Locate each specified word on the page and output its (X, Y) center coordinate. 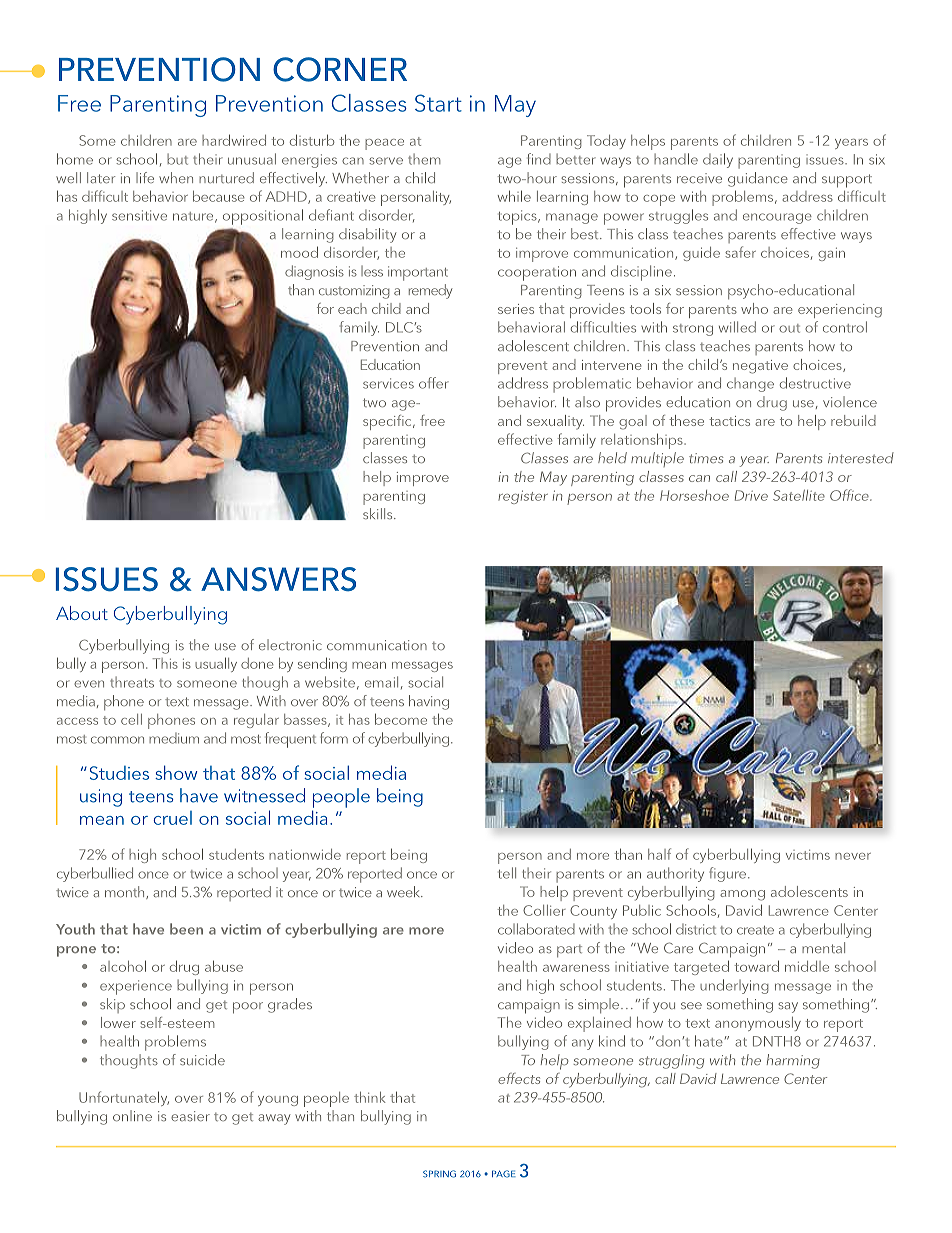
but (177, 159)
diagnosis (314, 272)
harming (793, 1061)
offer (434, 383)
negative (760, 367)
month (126, 892)
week (405, 891)
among (742, 895)
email (381, 682)
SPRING (439, 1174)
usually (216, 664)
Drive (751, 495)
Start (438, 103)
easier (190, 1116)
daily (718, 160)
